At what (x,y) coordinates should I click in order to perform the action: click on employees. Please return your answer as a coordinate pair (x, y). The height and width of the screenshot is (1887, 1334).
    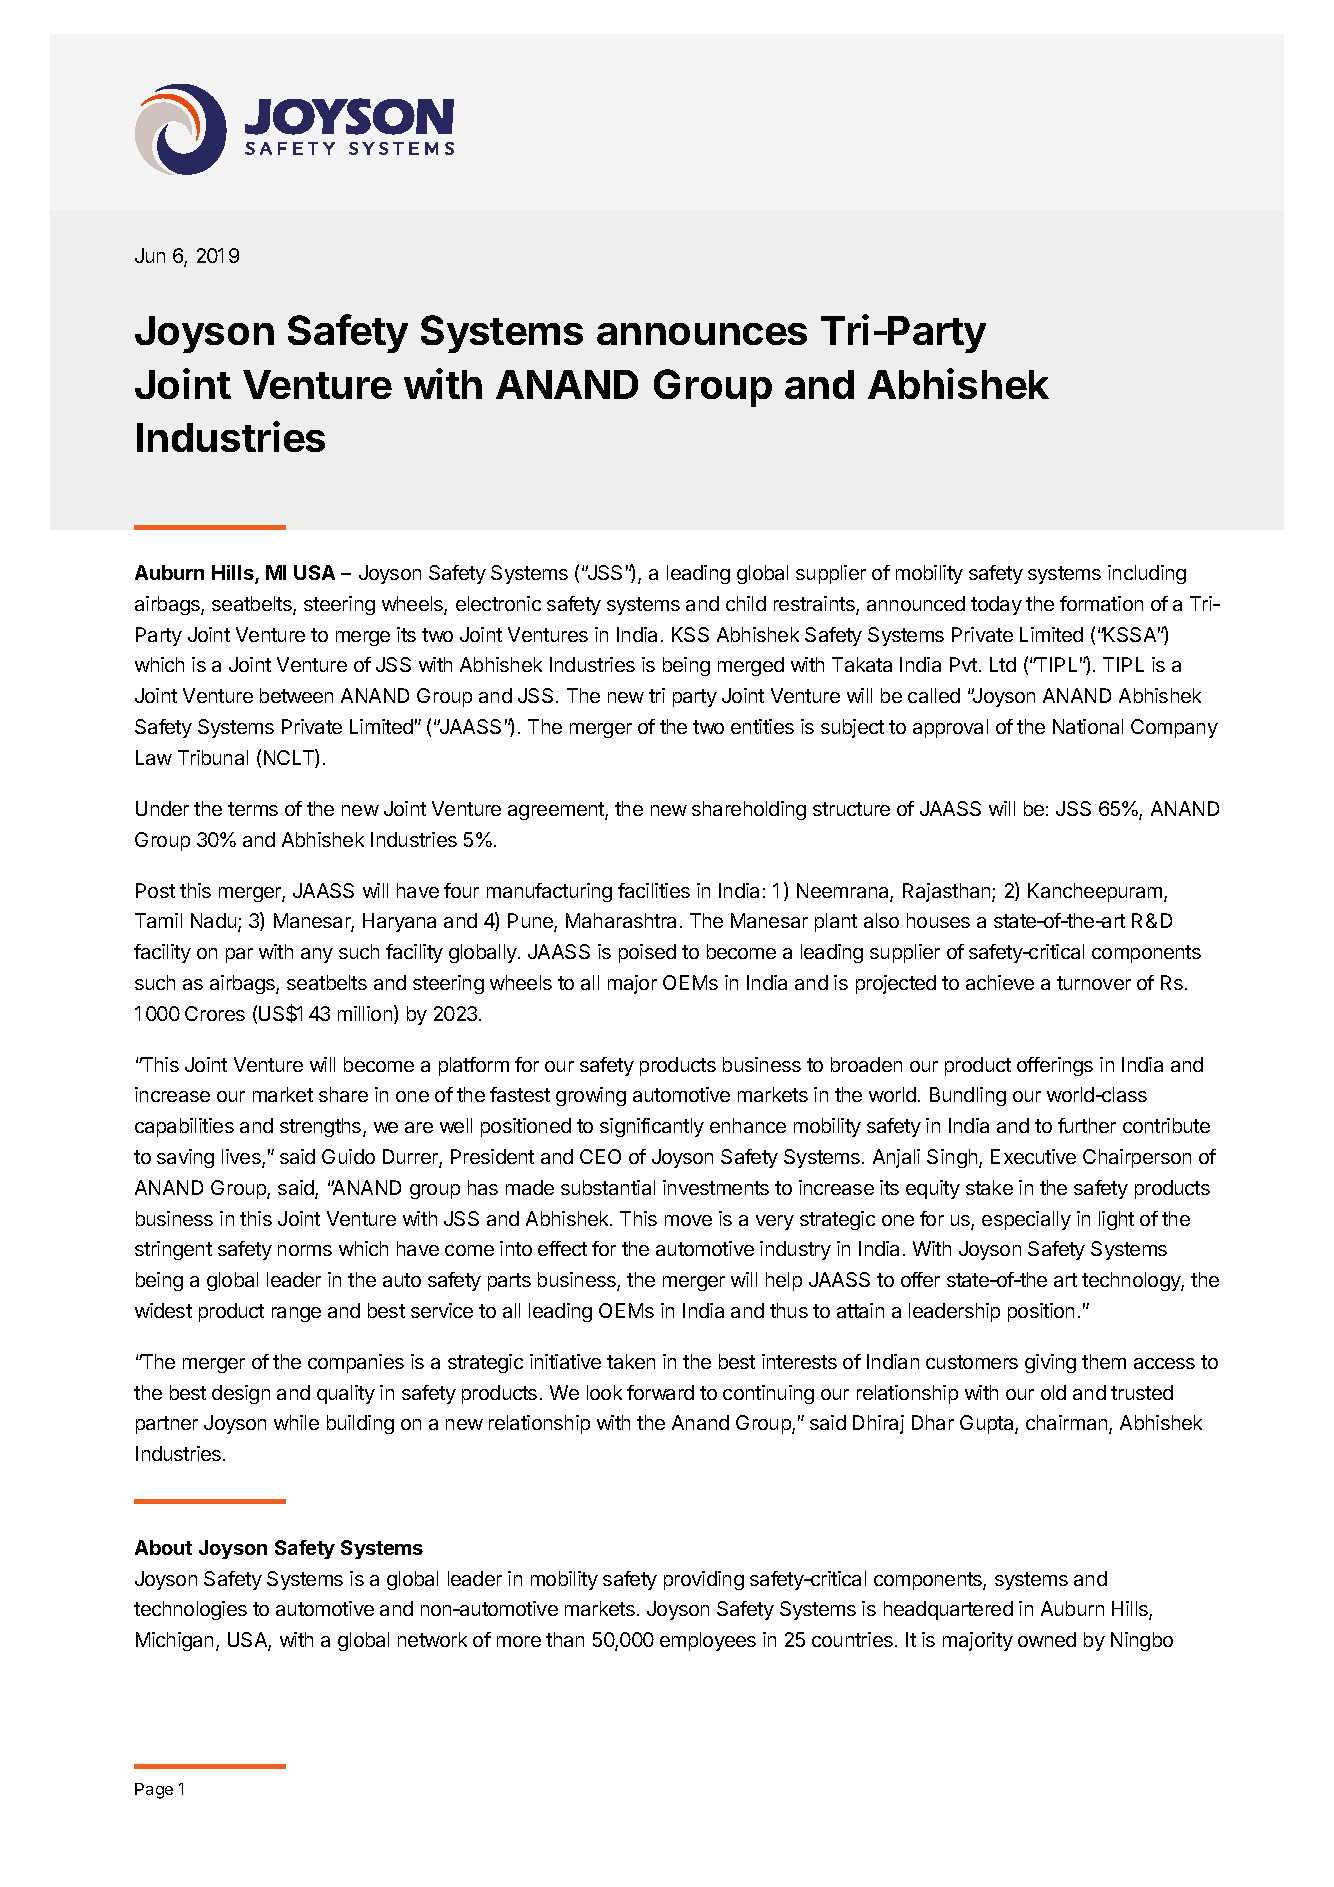
    Looking at the image, I should click on (708, 1641).
